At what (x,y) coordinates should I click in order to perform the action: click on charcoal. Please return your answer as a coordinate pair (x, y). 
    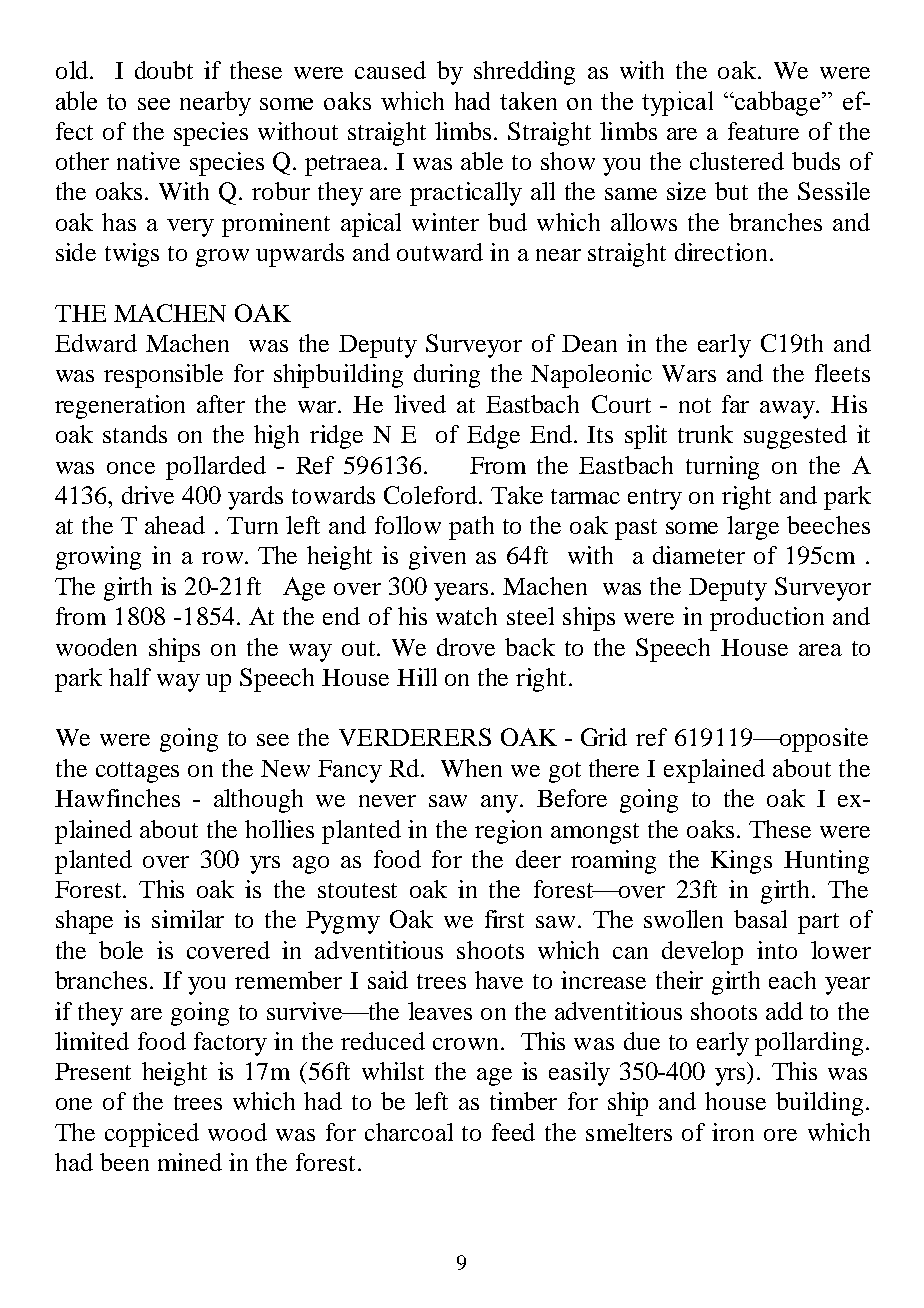
    Looking at the image, I should click on (409, 1132).
